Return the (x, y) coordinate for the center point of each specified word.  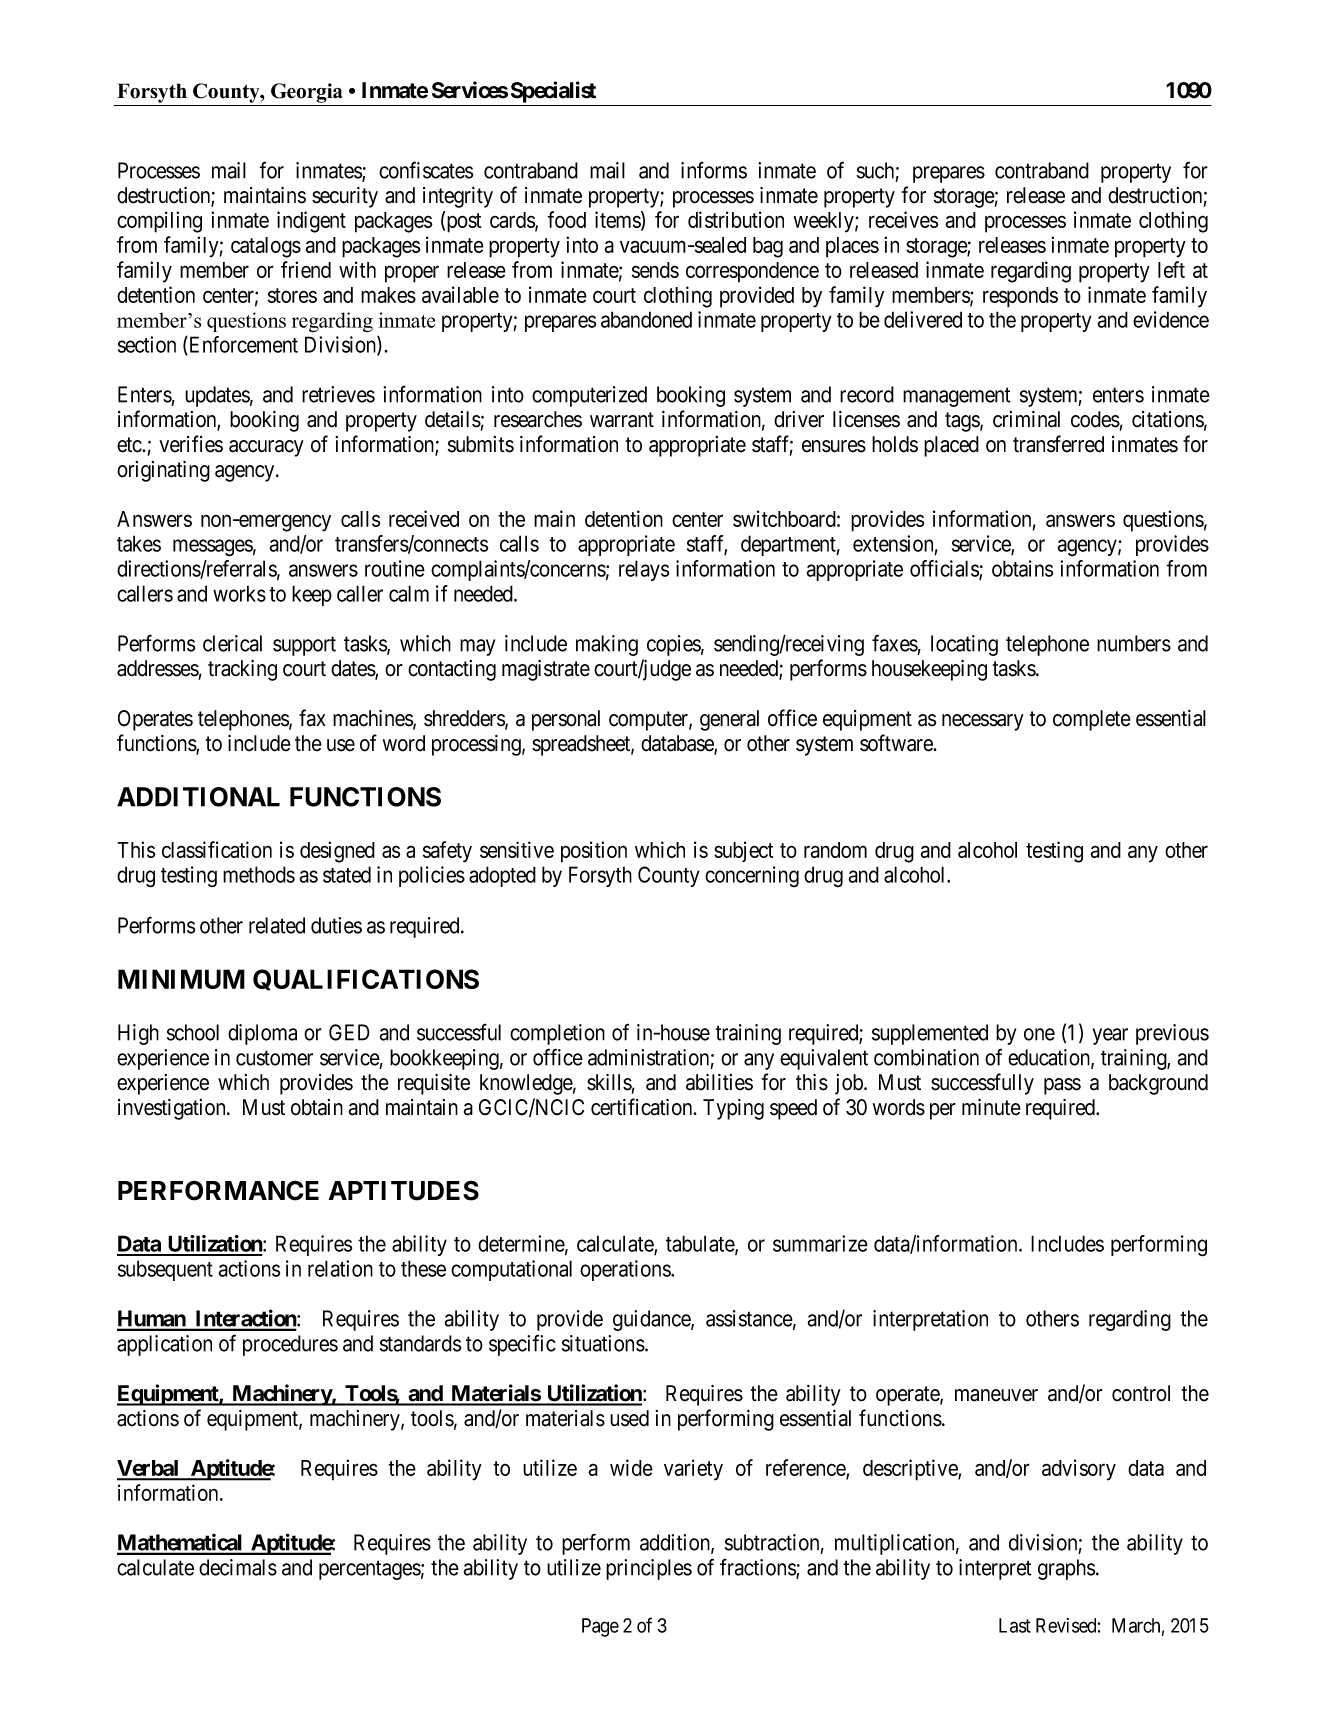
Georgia (307, 93)
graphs (1066, 1569)
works (239, 593)
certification (643, 1107)
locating (964, 645)
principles (649, 1569)
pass (1062, 1086)
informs (714, 170)
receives (904, 219)
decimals (238, 1567)
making (607, 645)
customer (274, 1058)
